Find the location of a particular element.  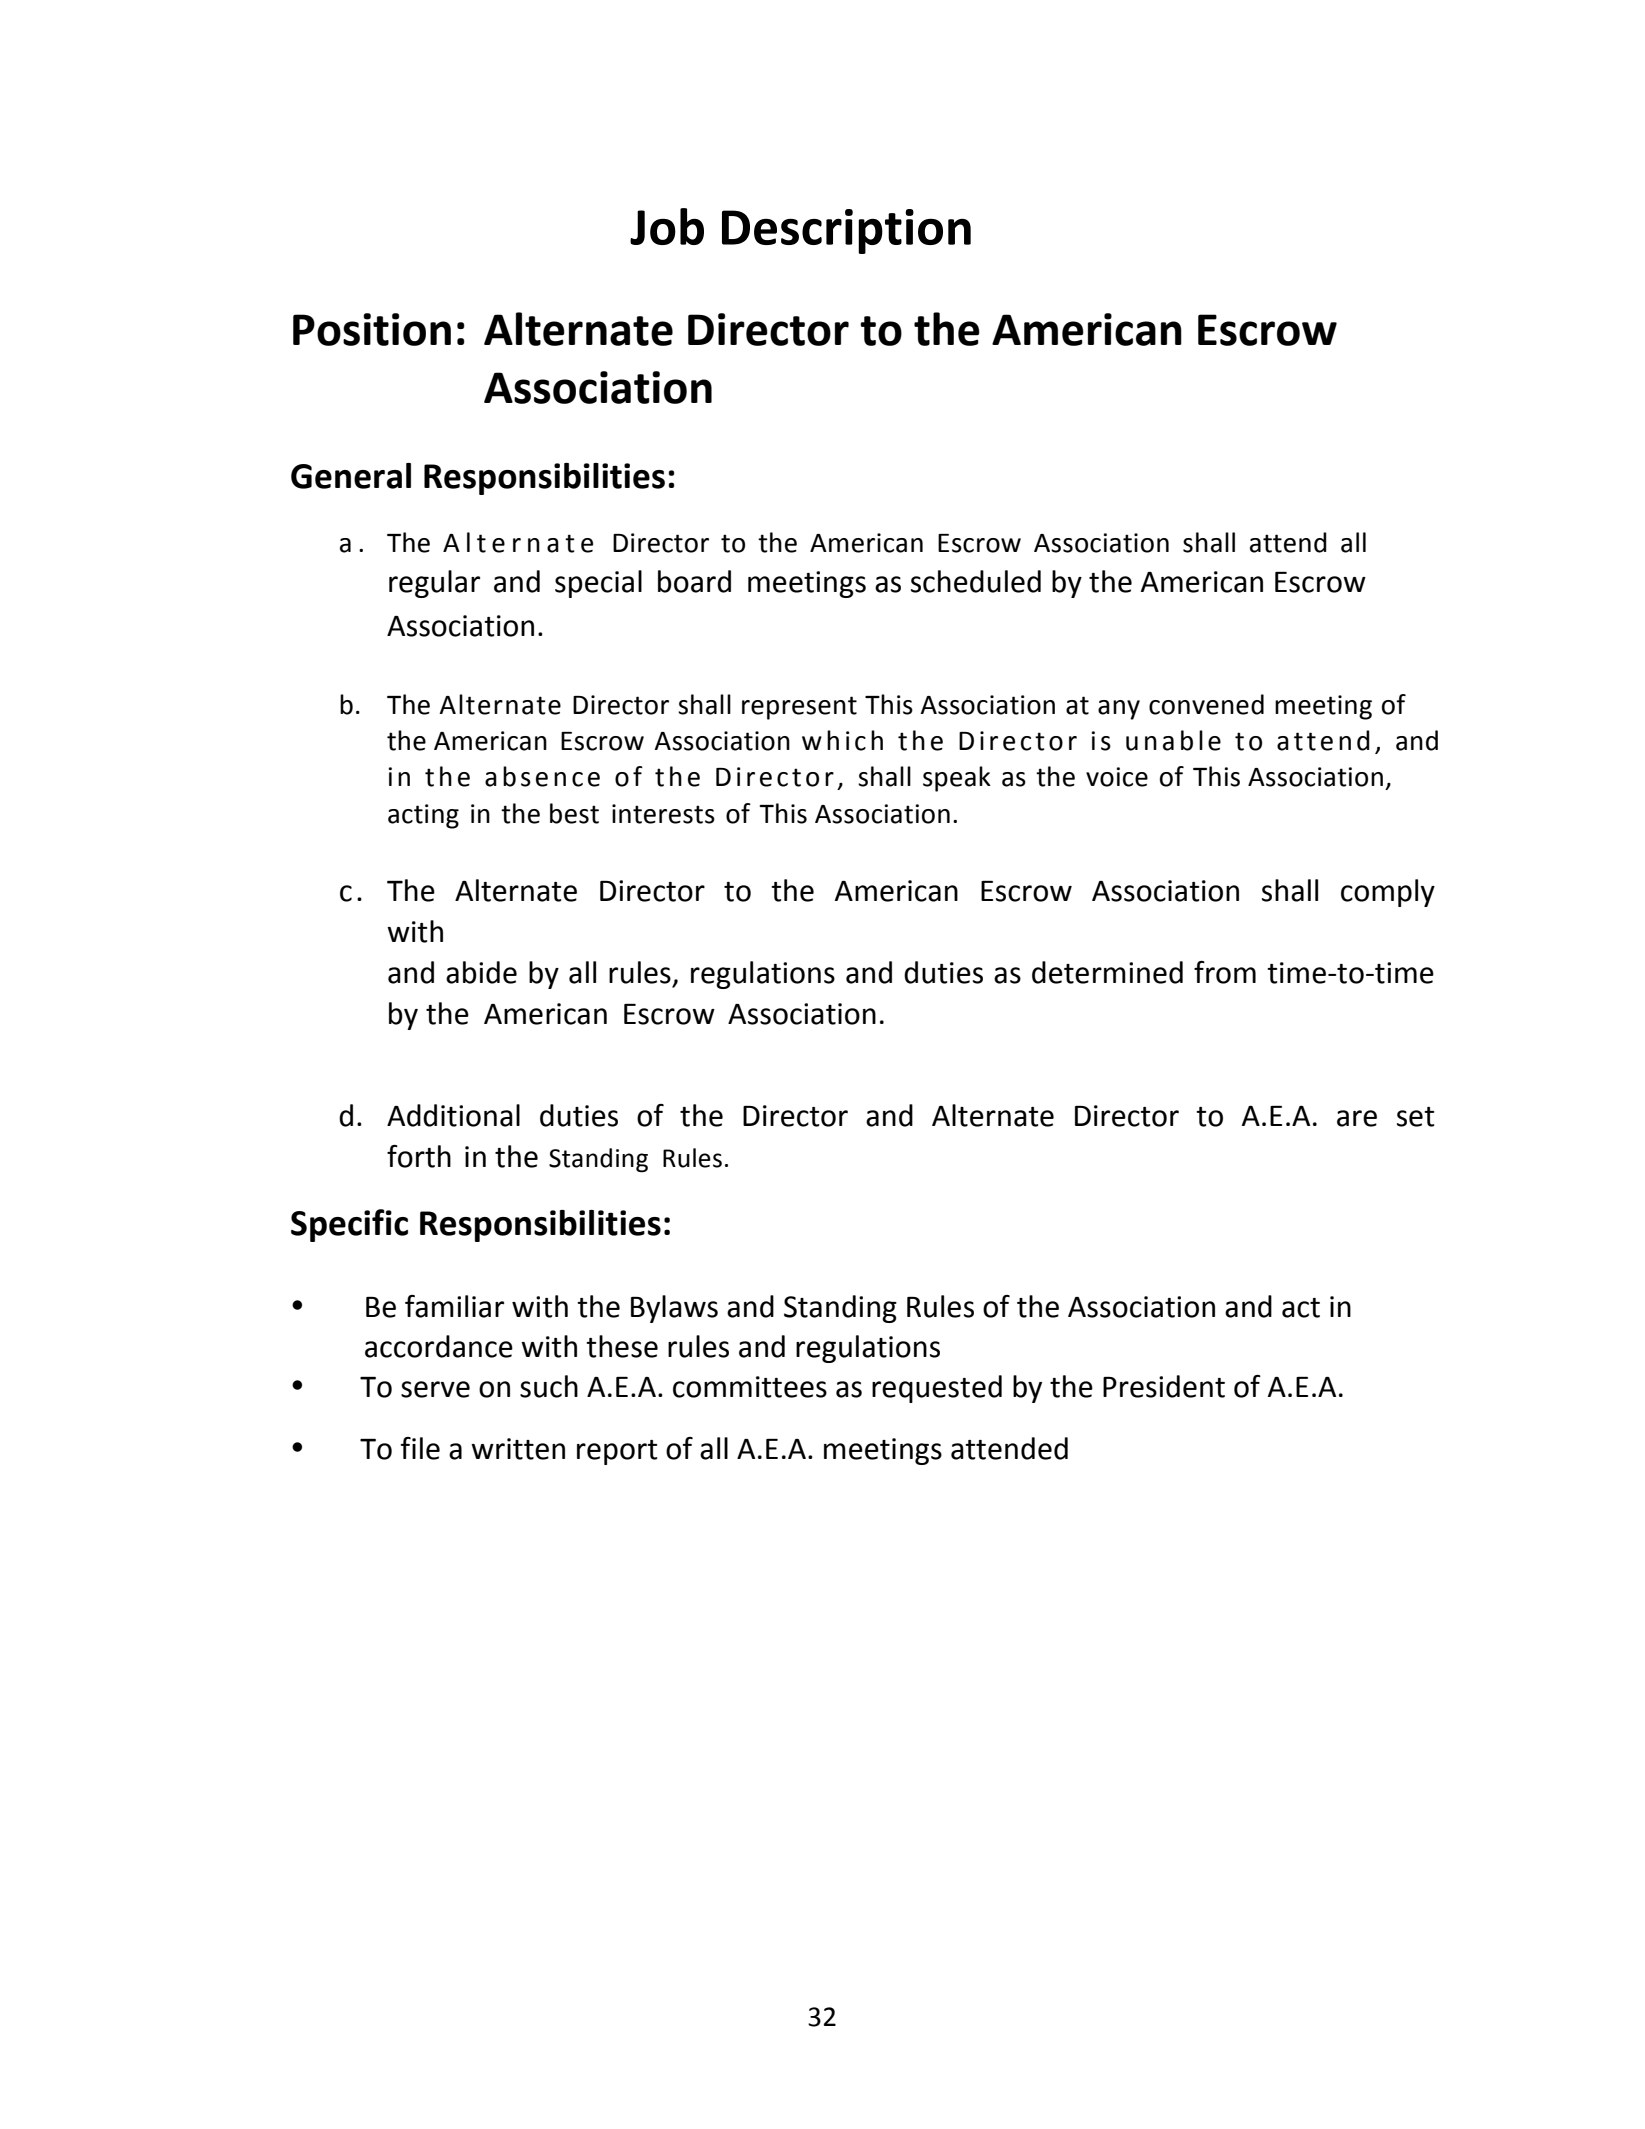

speak is located at coordinates (957, 779).
